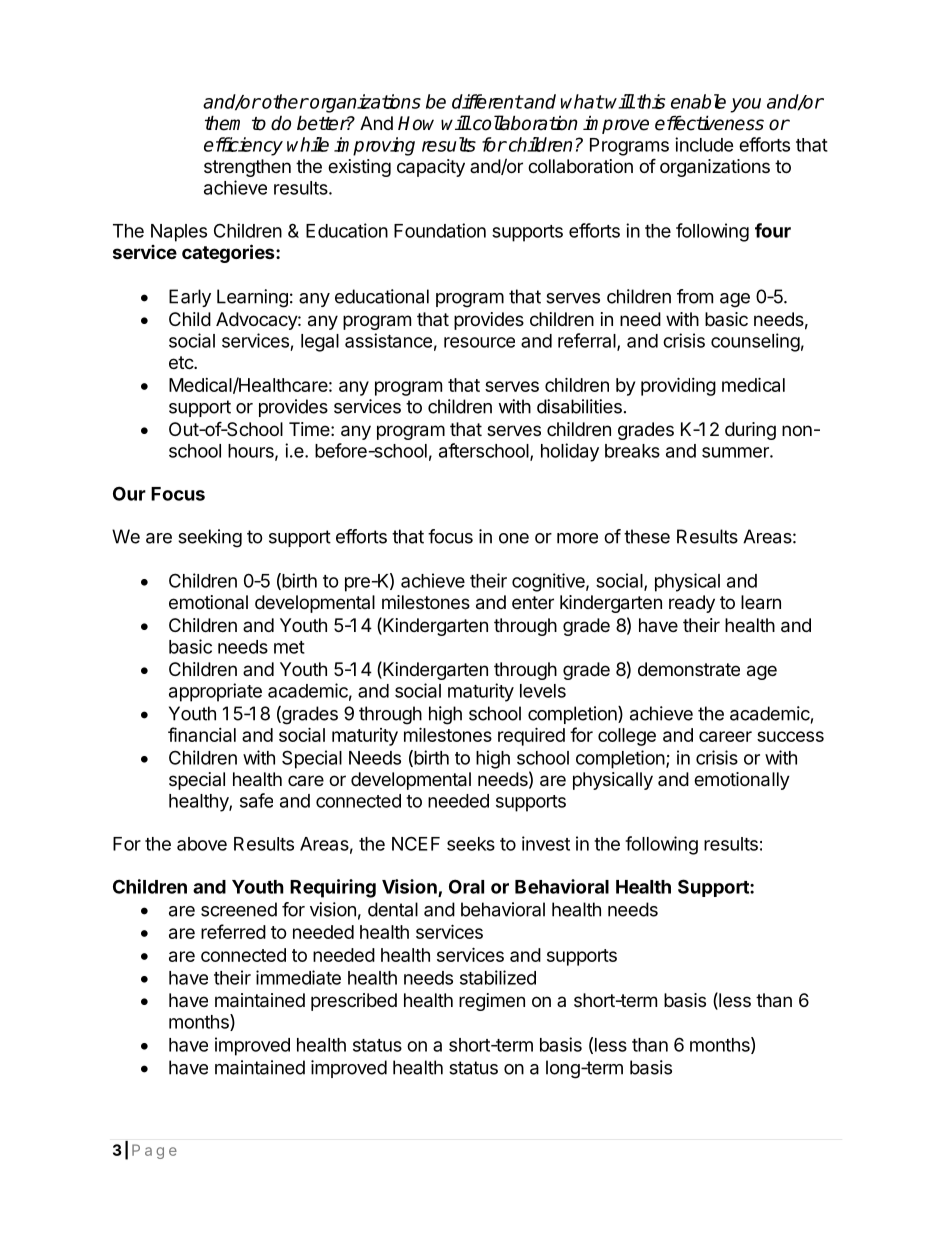 The height and width of the screenshot is (1233, 952). Describe the element at coordinates (320, 343) in the screenshot. I see `legal` at that location.
